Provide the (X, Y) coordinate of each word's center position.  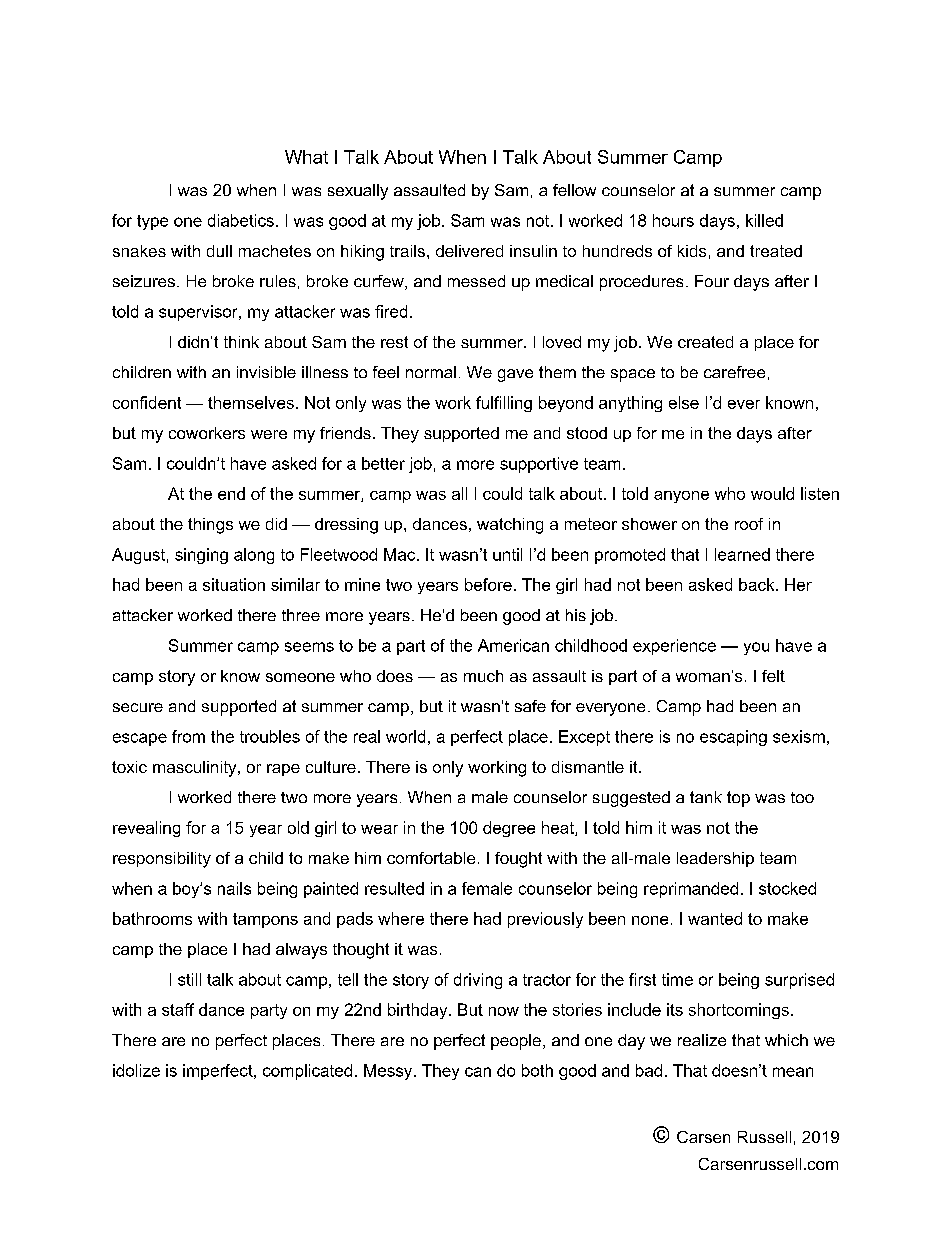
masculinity (196, 769)
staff (178, 1009)
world (405, 736)
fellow (574, 190)
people (516, 1042)
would (772, 493)
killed (764, 220)
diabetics (241, 220)
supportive (539, 465)
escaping (733, 738)
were (269, 434)
